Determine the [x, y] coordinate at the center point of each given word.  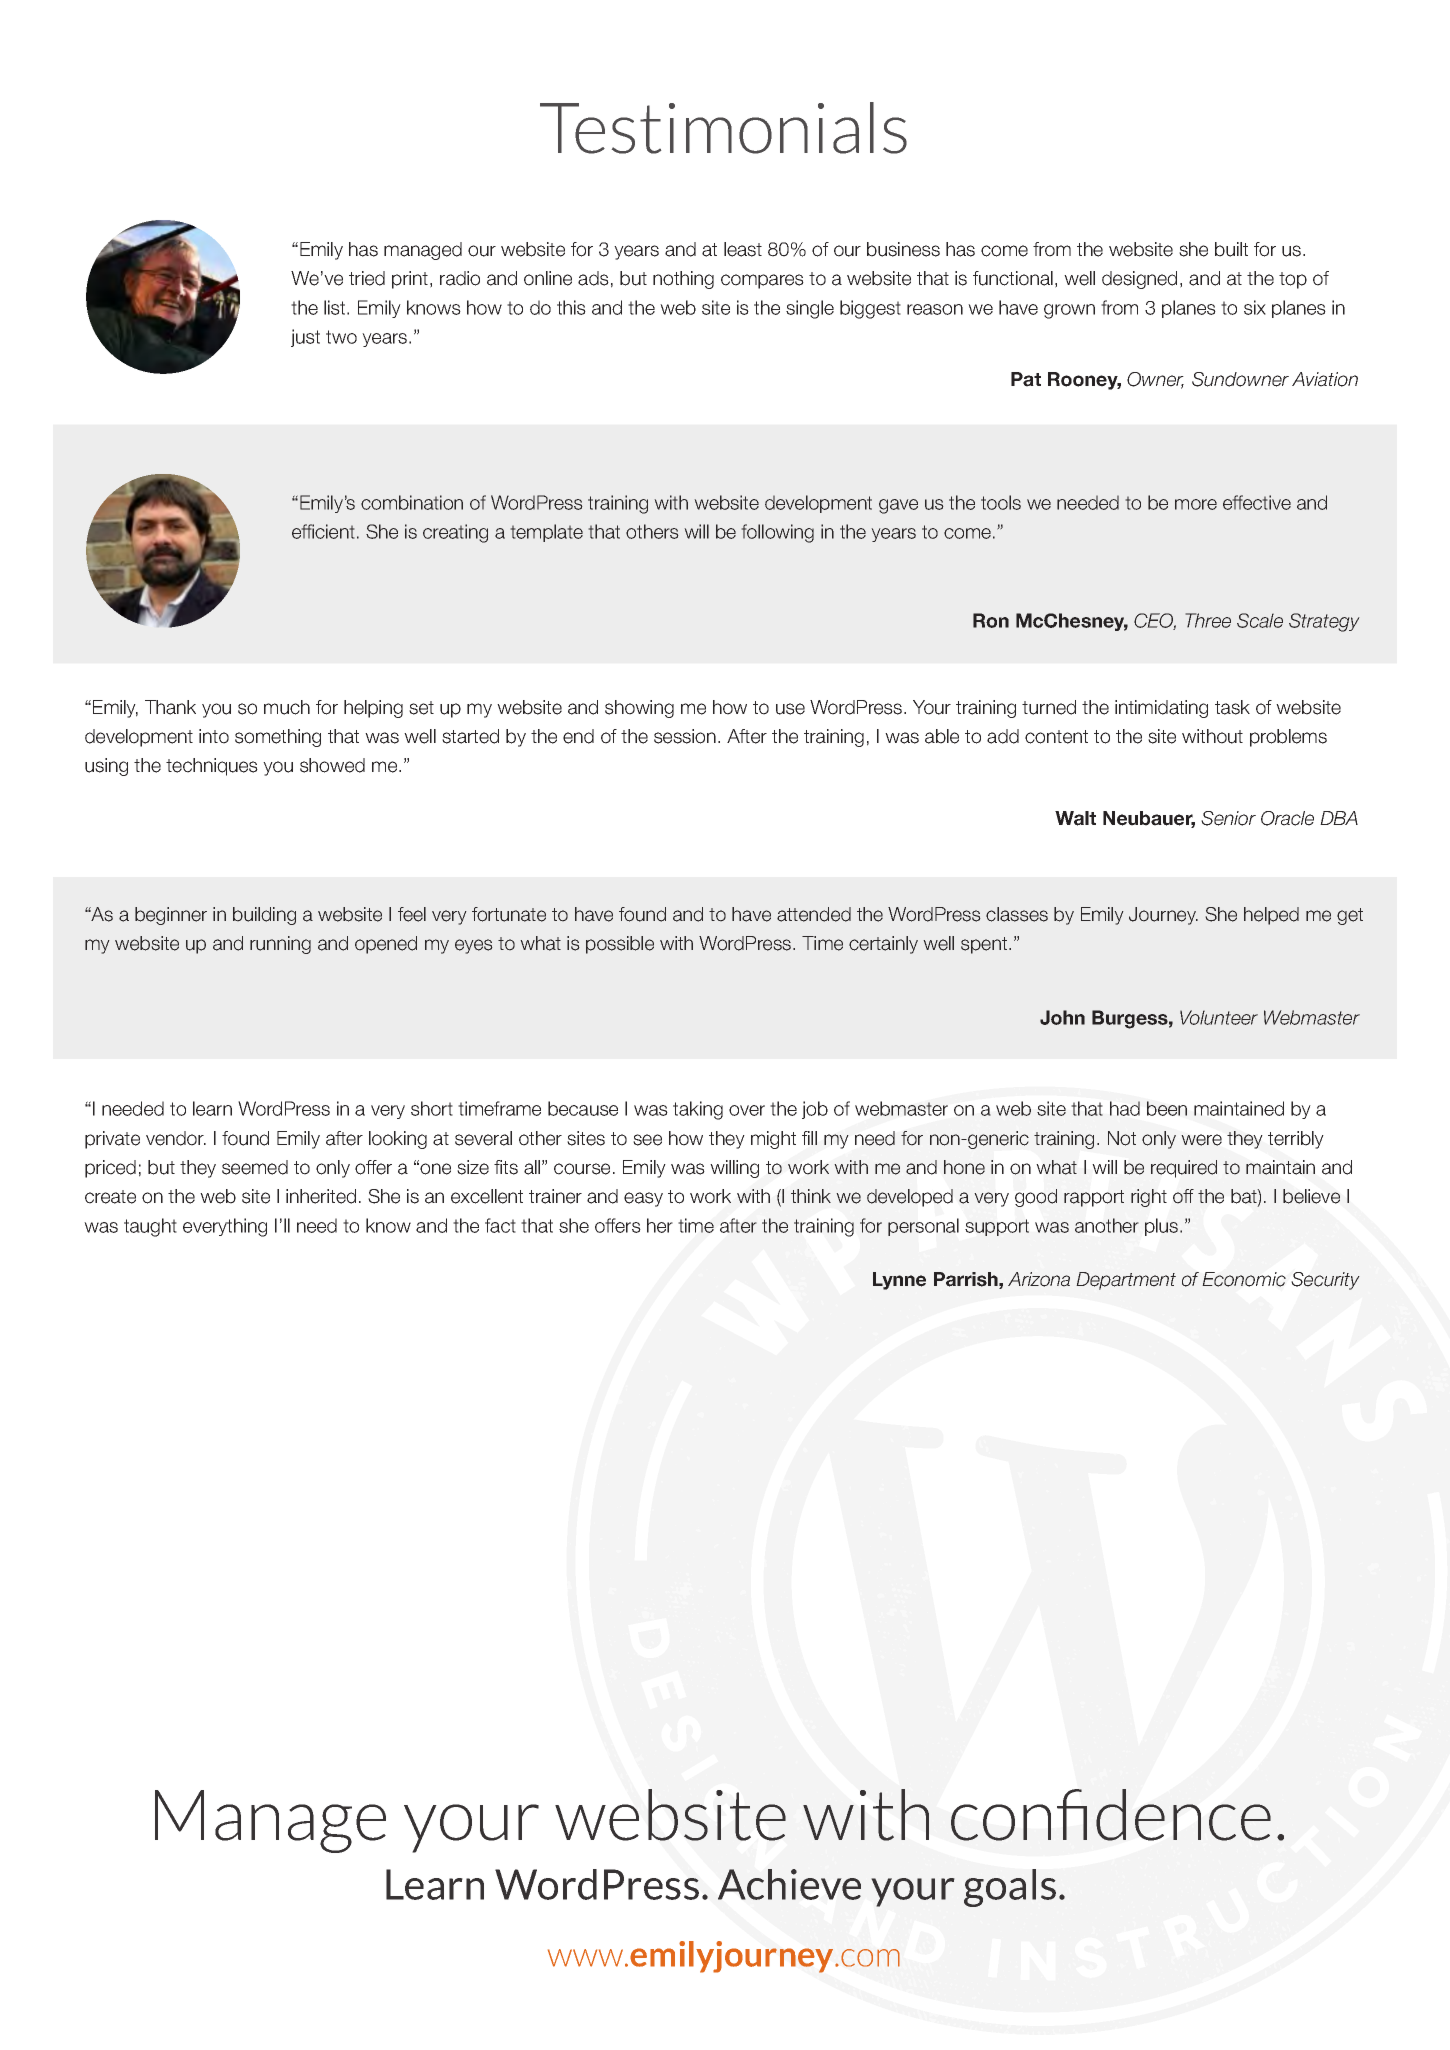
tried [367, 278]
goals [1010, 1888]
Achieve [789, 1884]
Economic [1244, 1279]
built [1231, 249]
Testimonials [723, 128]
